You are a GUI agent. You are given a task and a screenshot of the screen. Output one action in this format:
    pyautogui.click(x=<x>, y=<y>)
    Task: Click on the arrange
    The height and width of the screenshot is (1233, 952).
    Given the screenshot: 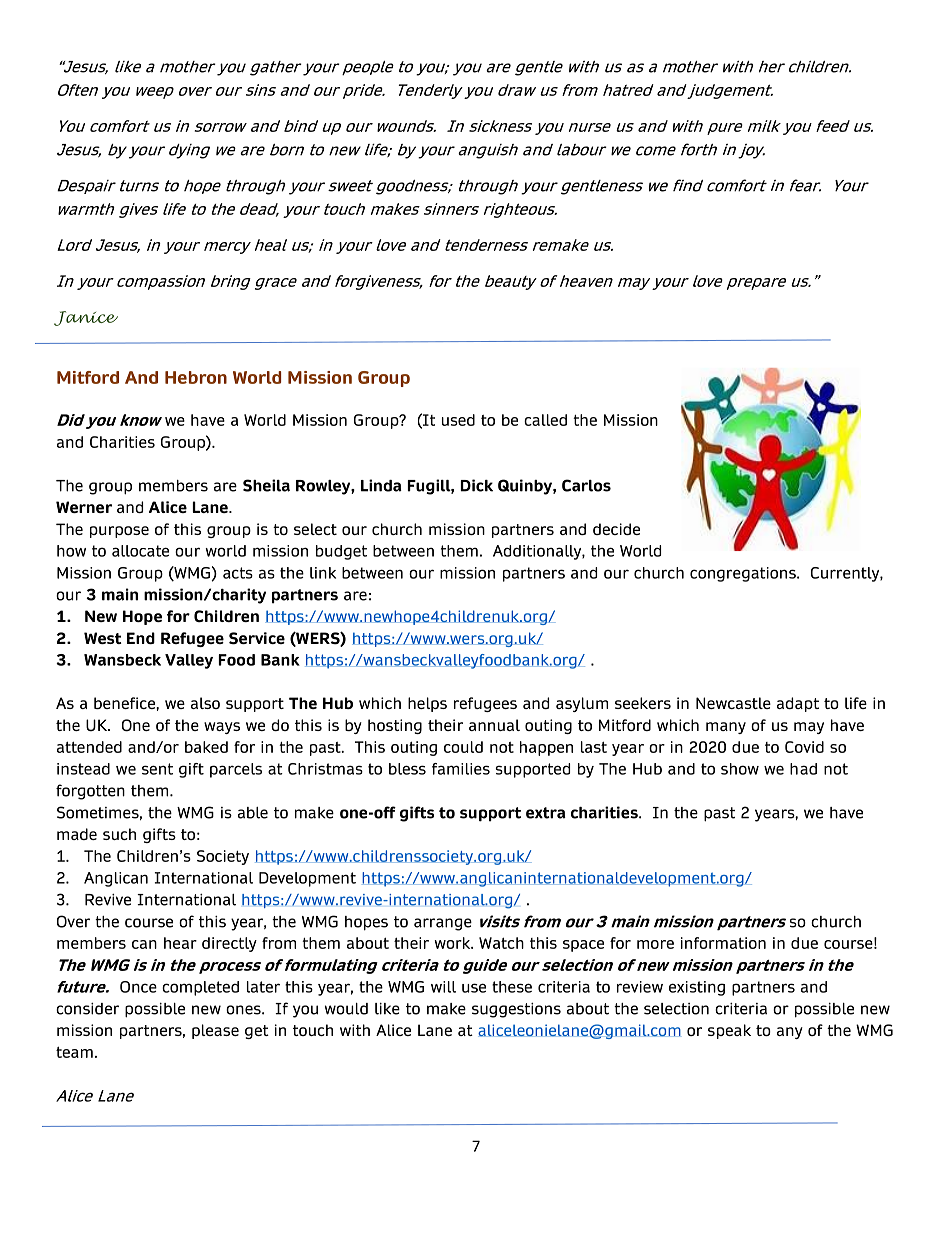 What is the action you would take?
    pyautogui.click(x=443, y=924)
